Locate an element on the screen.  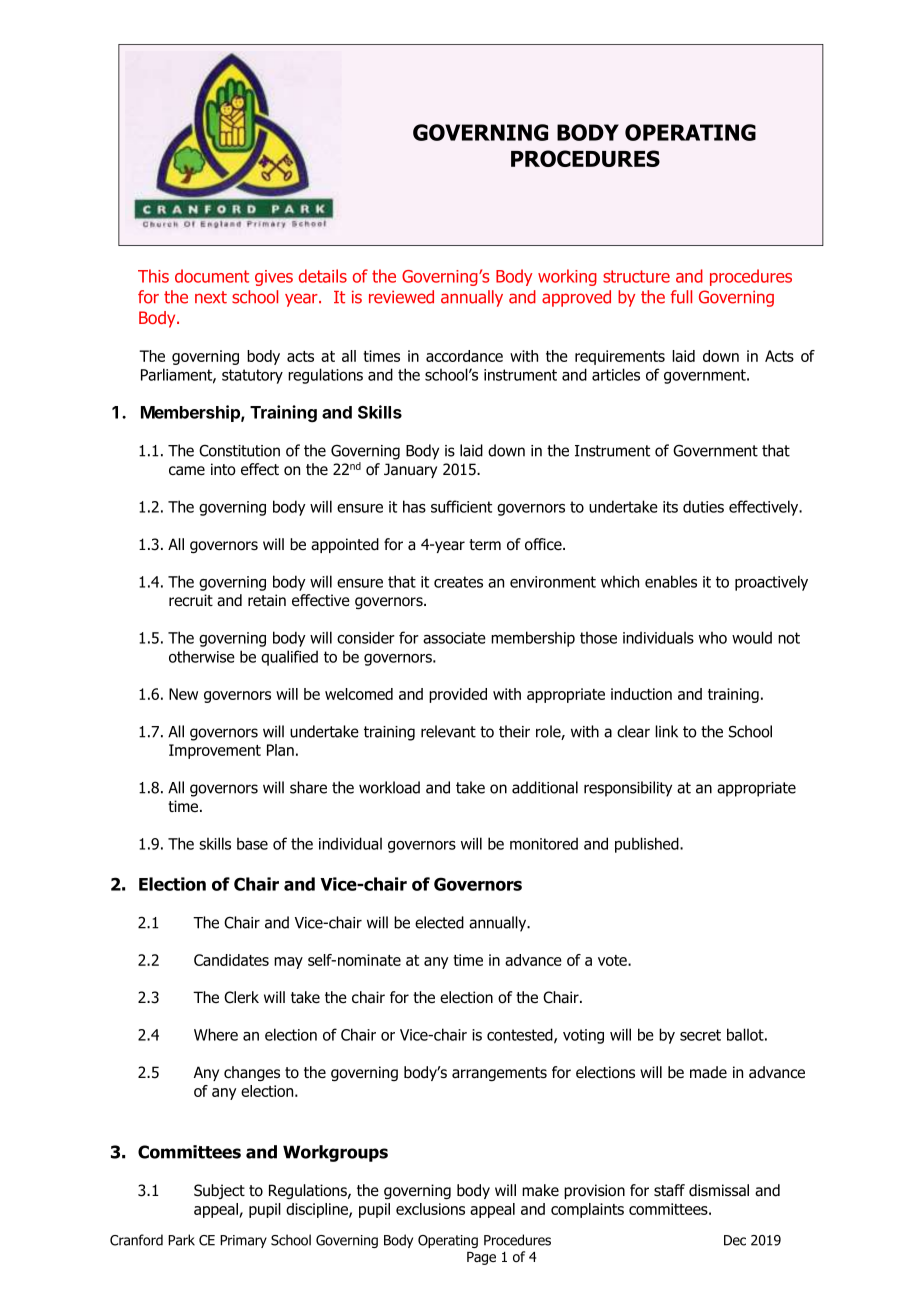
reviewed is located at coordinates (401, 297).
